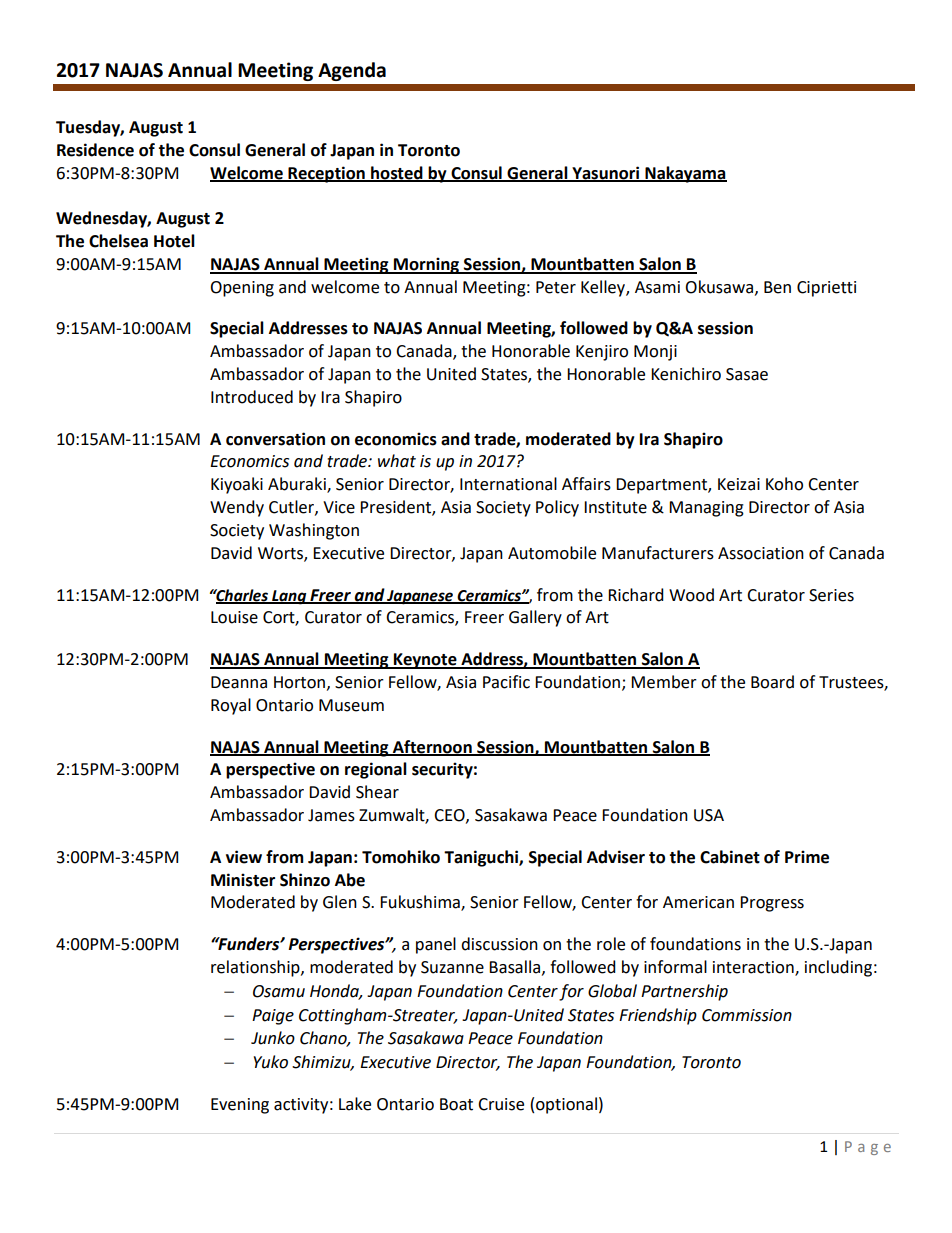 The image size is (952, 1233). Describe the element at coordinates (691, 595) in the image. I see `Wood` at that location.
